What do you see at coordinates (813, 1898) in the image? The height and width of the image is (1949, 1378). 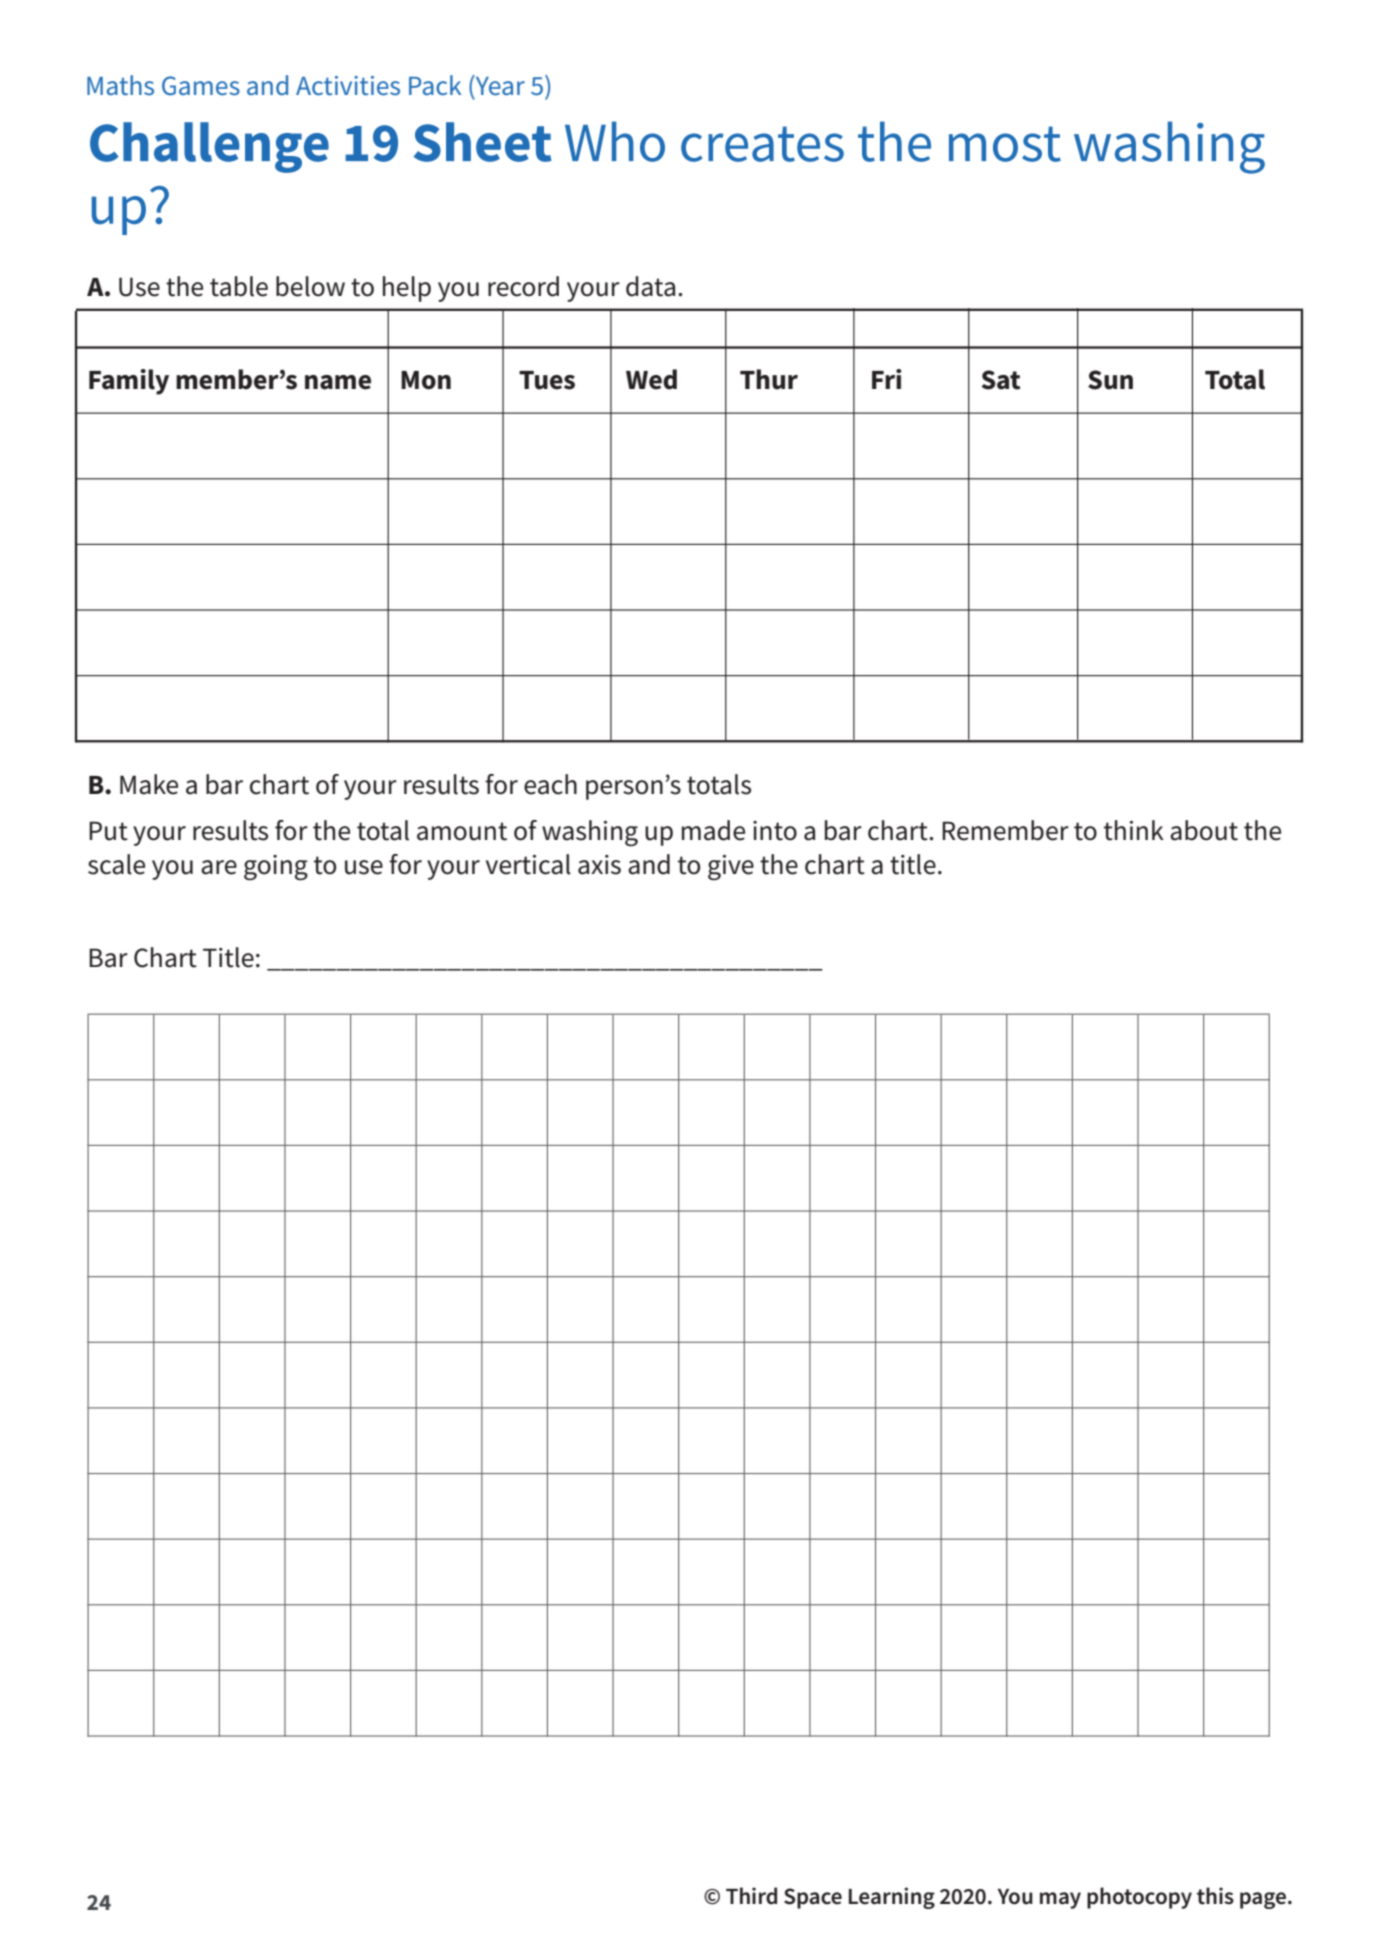 I see `Space` at bounding box center [813, 1898].
